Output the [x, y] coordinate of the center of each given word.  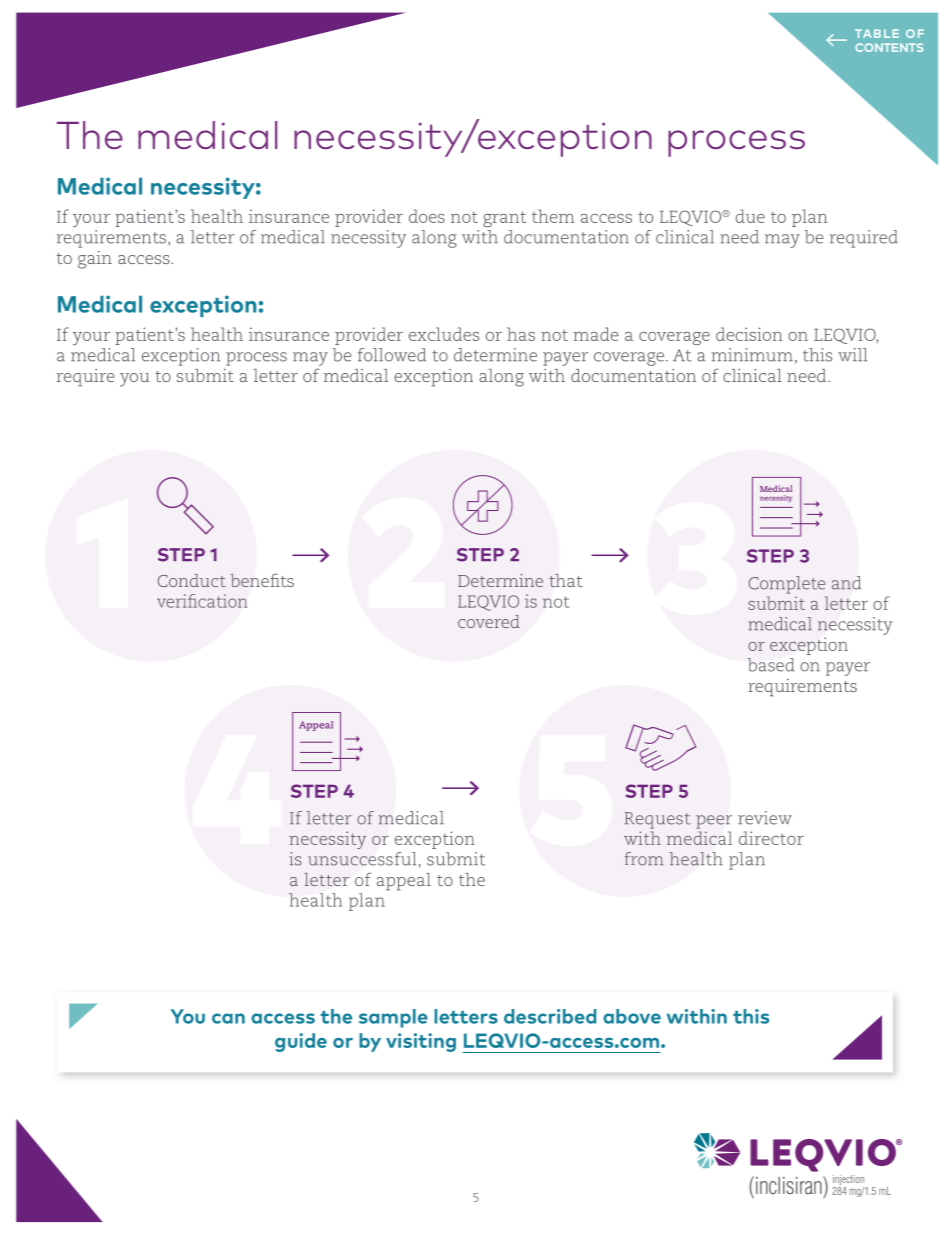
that [566, 580]
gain [95, 260]
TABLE [877, 33]
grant [504, 219]
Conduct [192, 580]
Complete [787, 585]
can [228, 1018]
